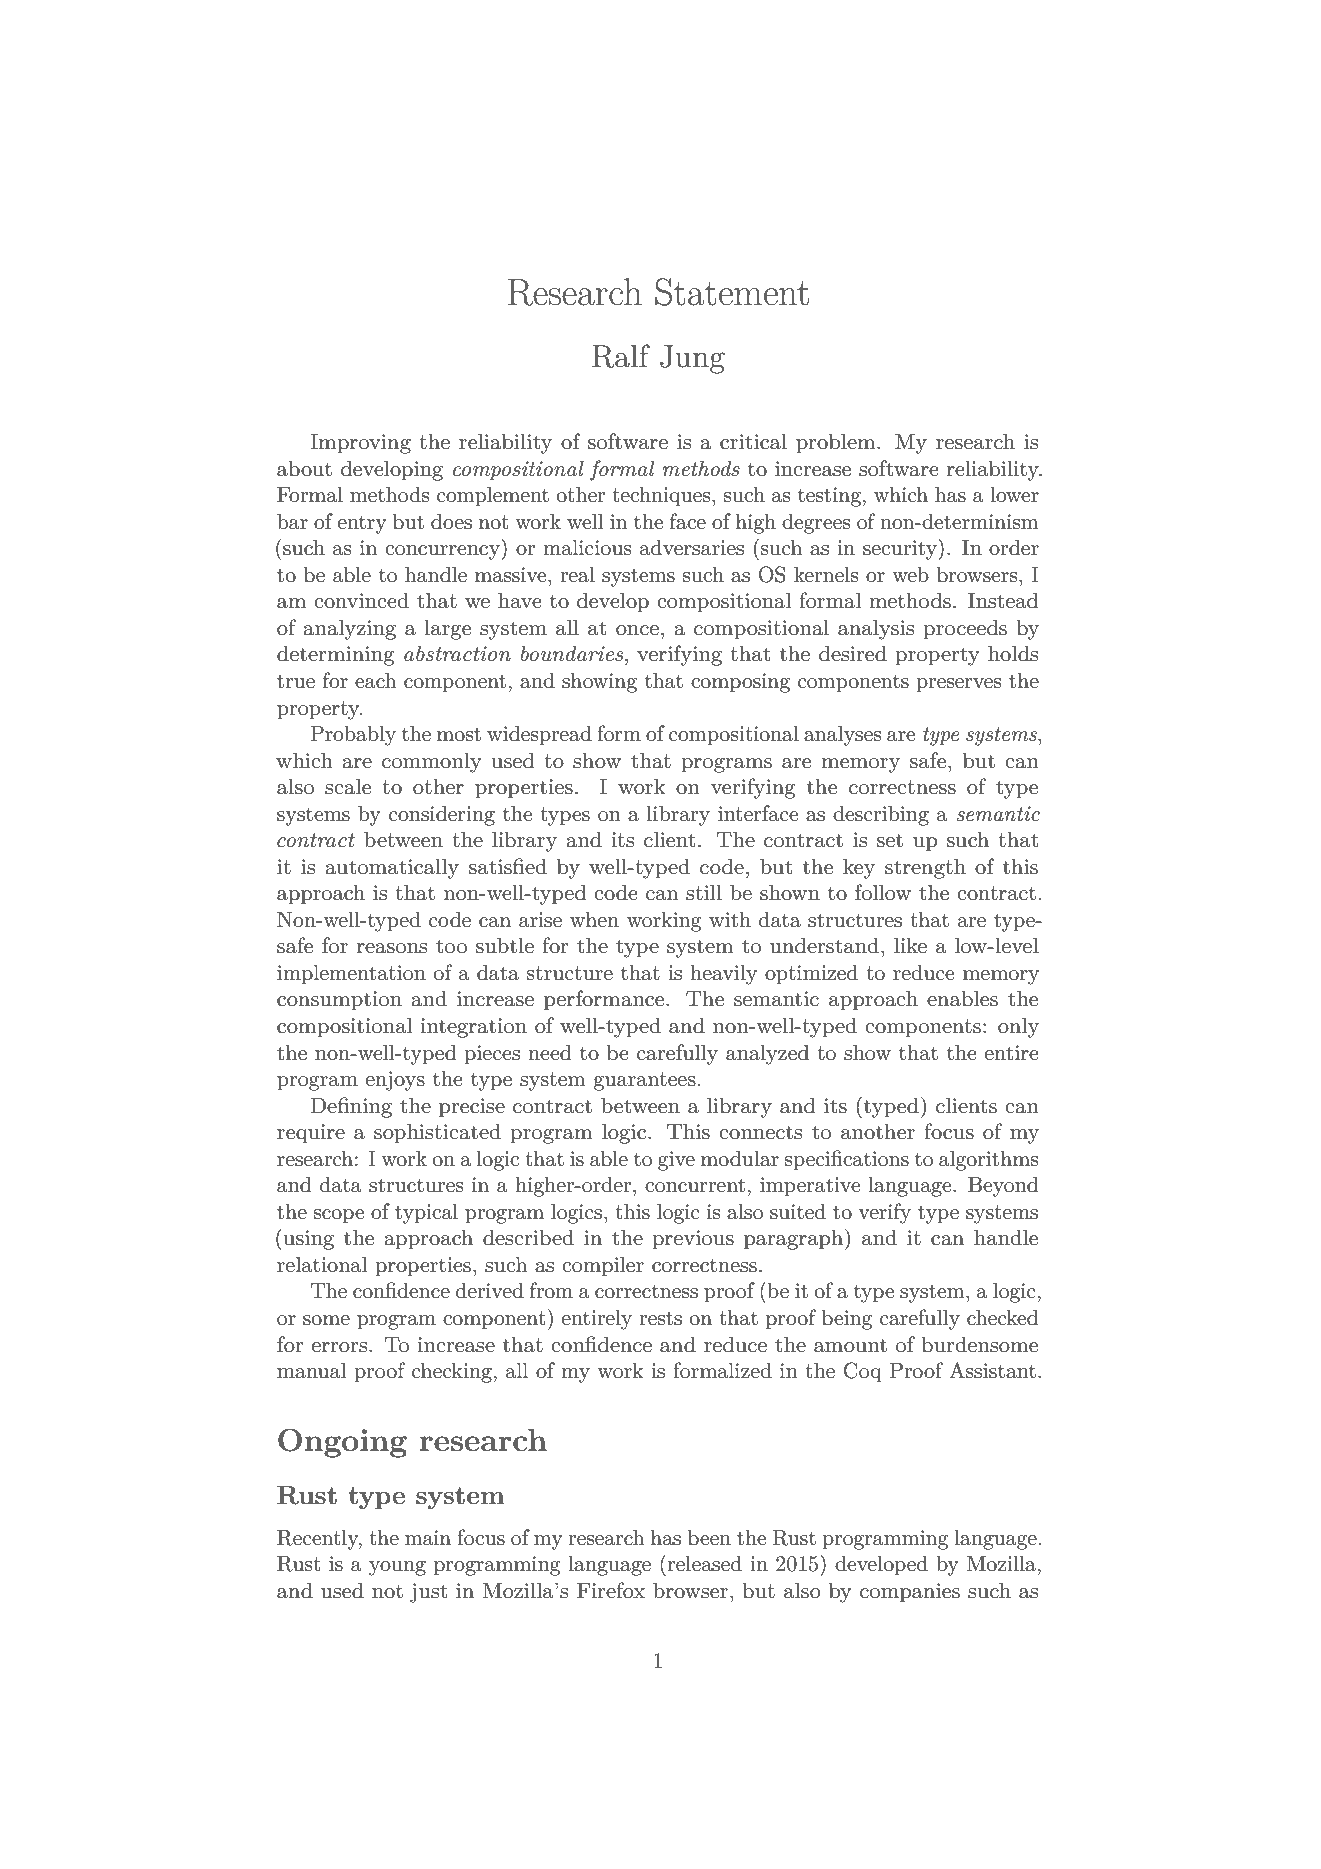 This screenshot has width=1321, height=1869. What do you see at coordinates (740, 683) in the screenshot?
I see `composing` at bounding box center [740, 683].
